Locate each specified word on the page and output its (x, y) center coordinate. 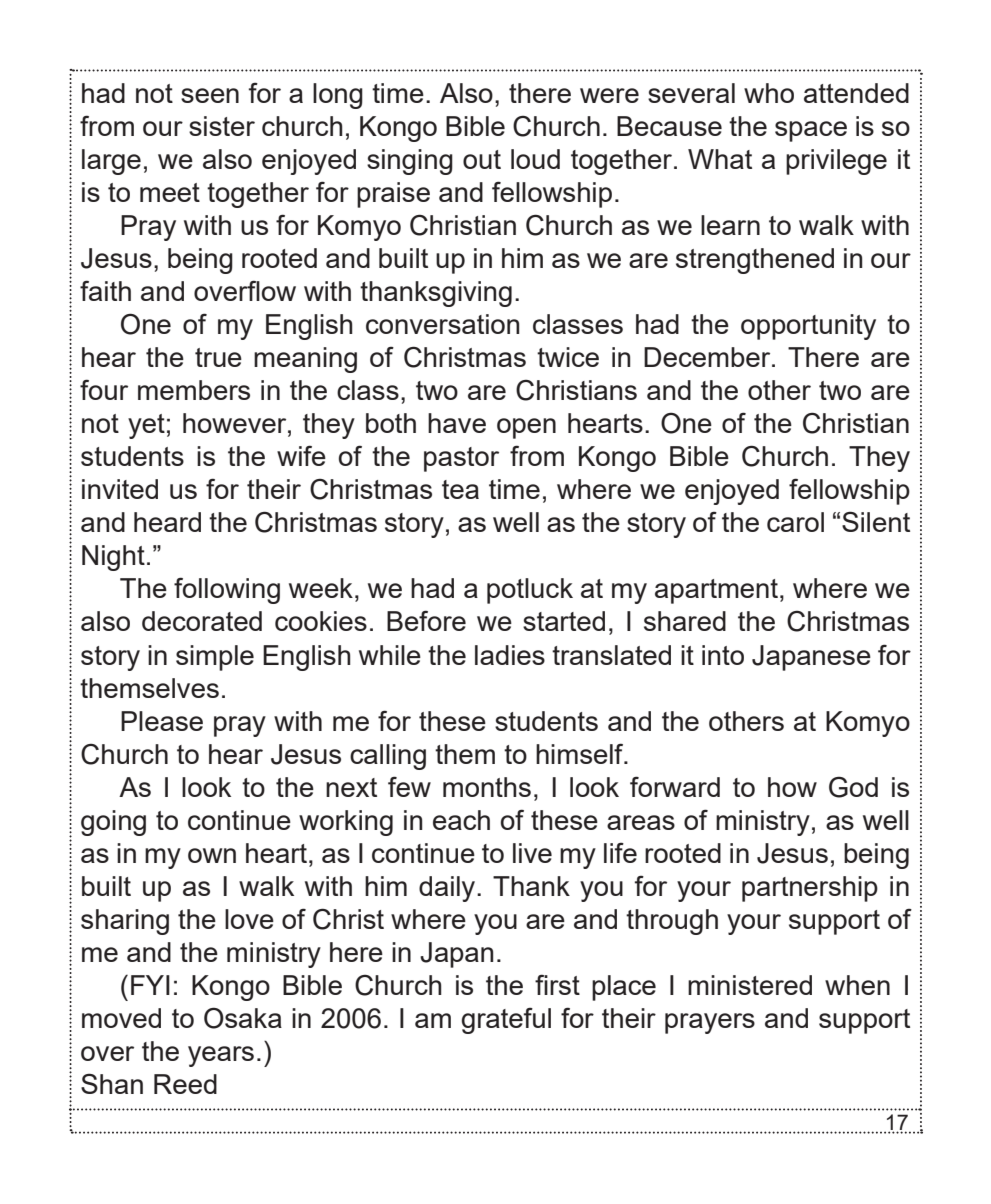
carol (795, 522)
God (853, 787)
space (811, 131)
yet (146, 426)
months (487, 787)
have (457, 423)
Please (162, 721)
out (482, 159)
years (221, 1056)
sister (222, 126)
